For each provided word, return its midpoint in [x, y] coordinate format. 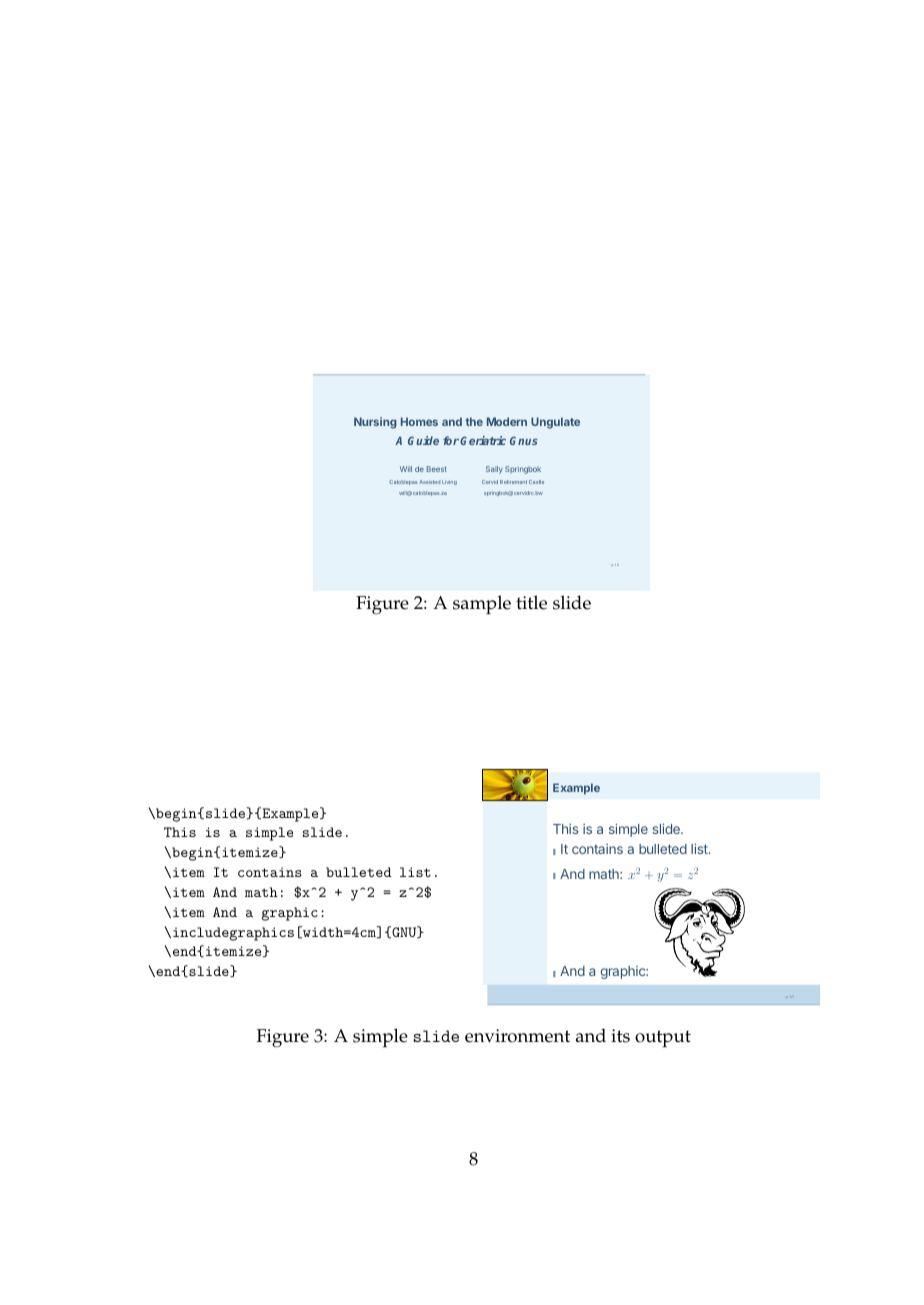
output [663, 1039]
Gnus [524, 441]
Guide [423, 440]
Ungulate [555, 423]
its [620, 1036]
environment [517, 1036]
